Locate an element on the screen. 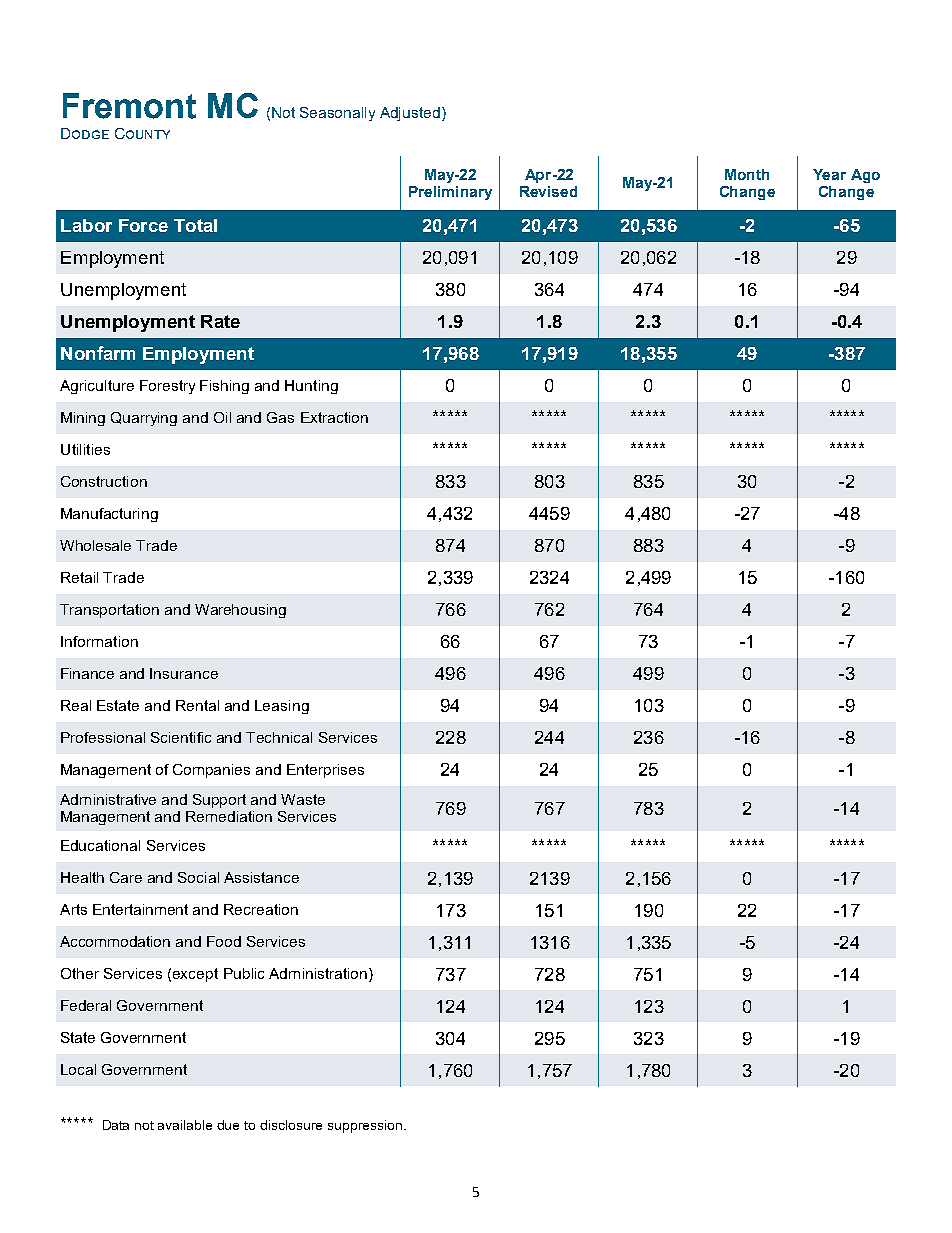 This screenshot has height=1233, width=952. available is located at coordinates (185, 1125).
